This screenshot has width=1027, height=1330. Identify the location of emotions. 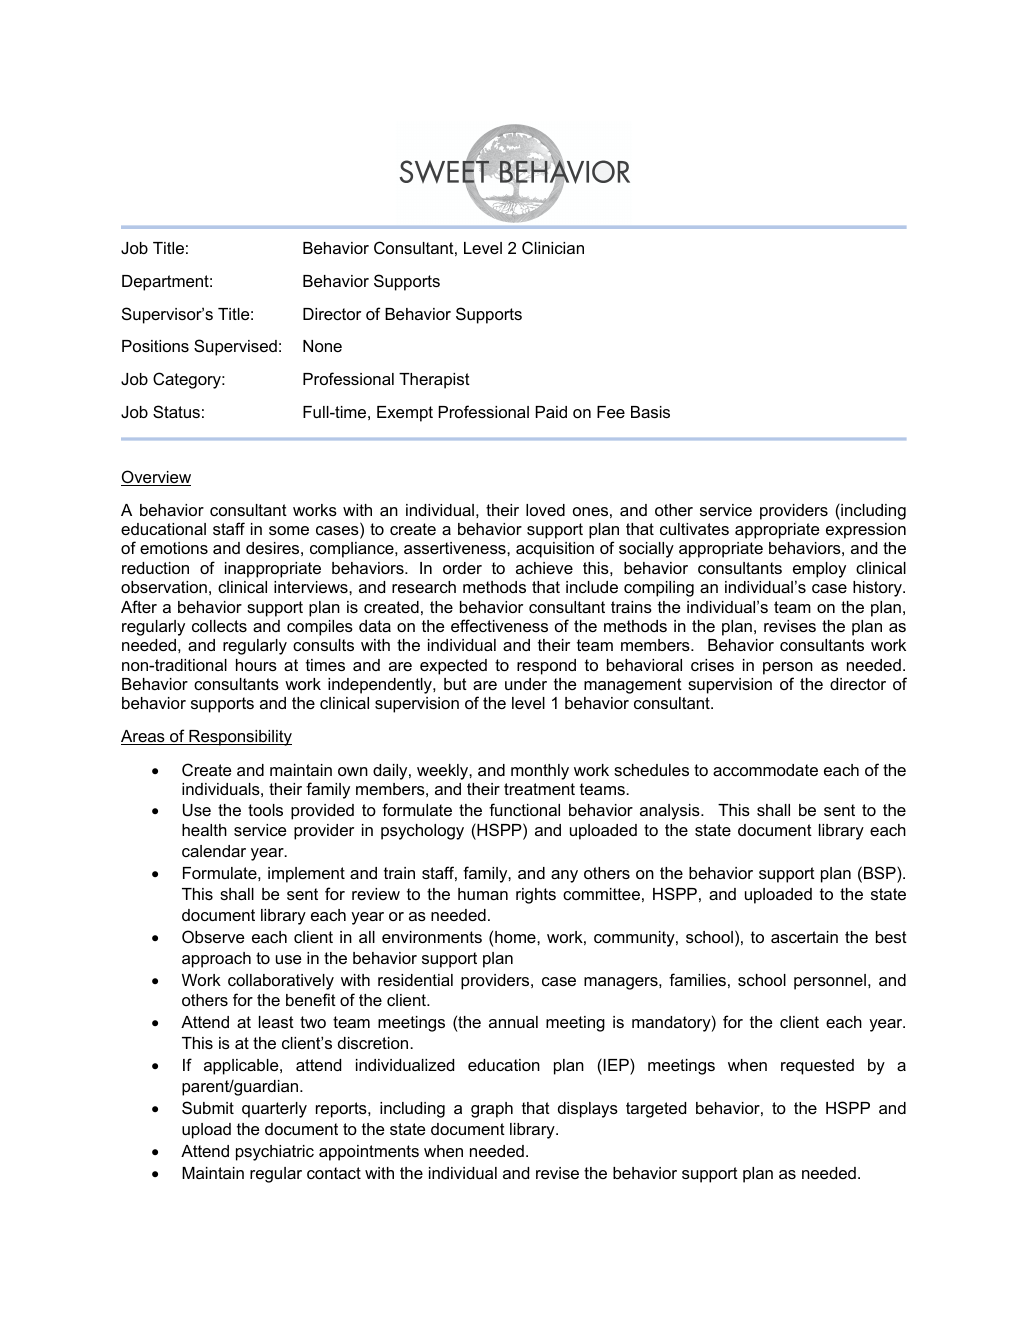
(174, 548).
